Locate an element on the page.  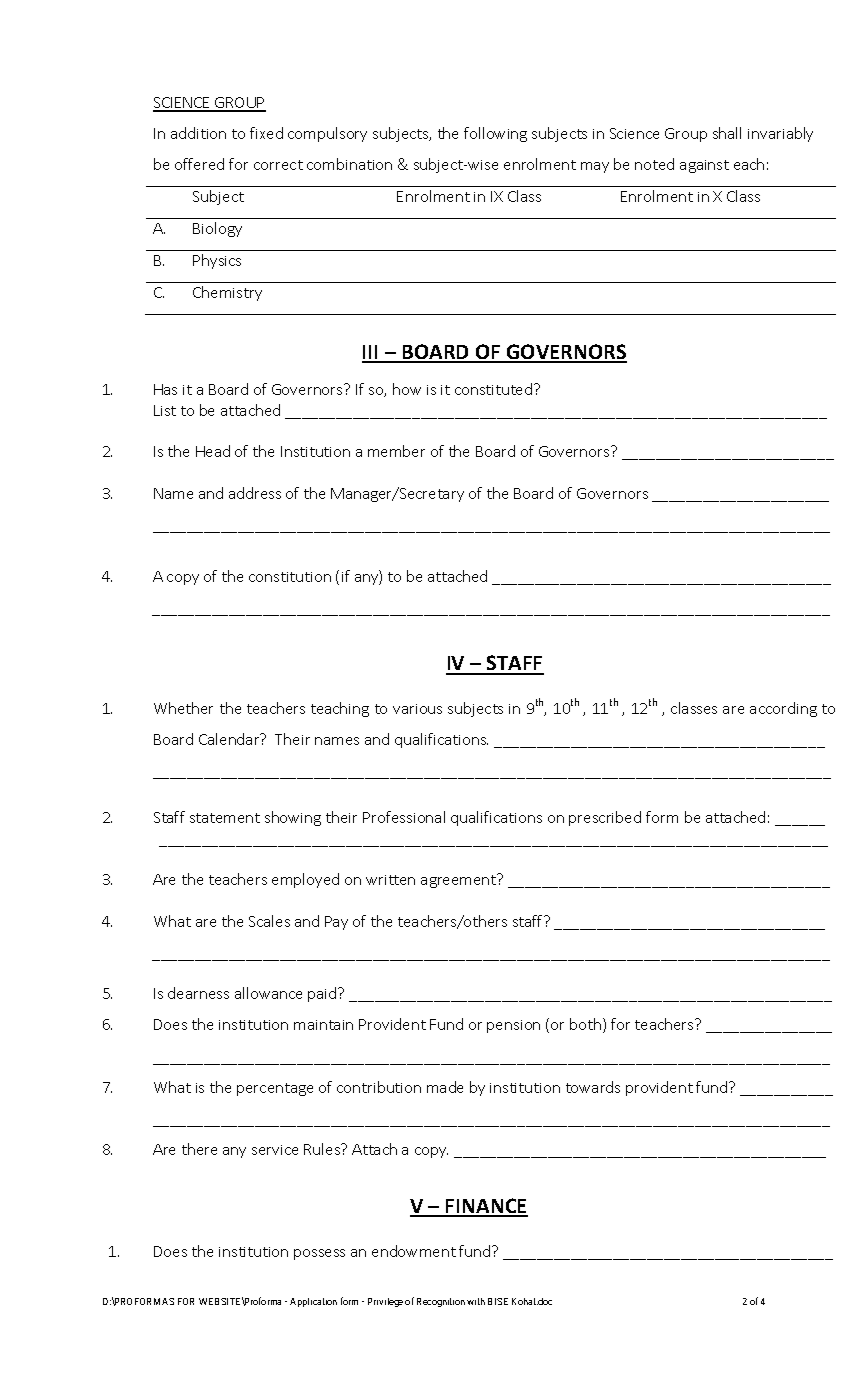
against is located at coordinates (704, 166).
